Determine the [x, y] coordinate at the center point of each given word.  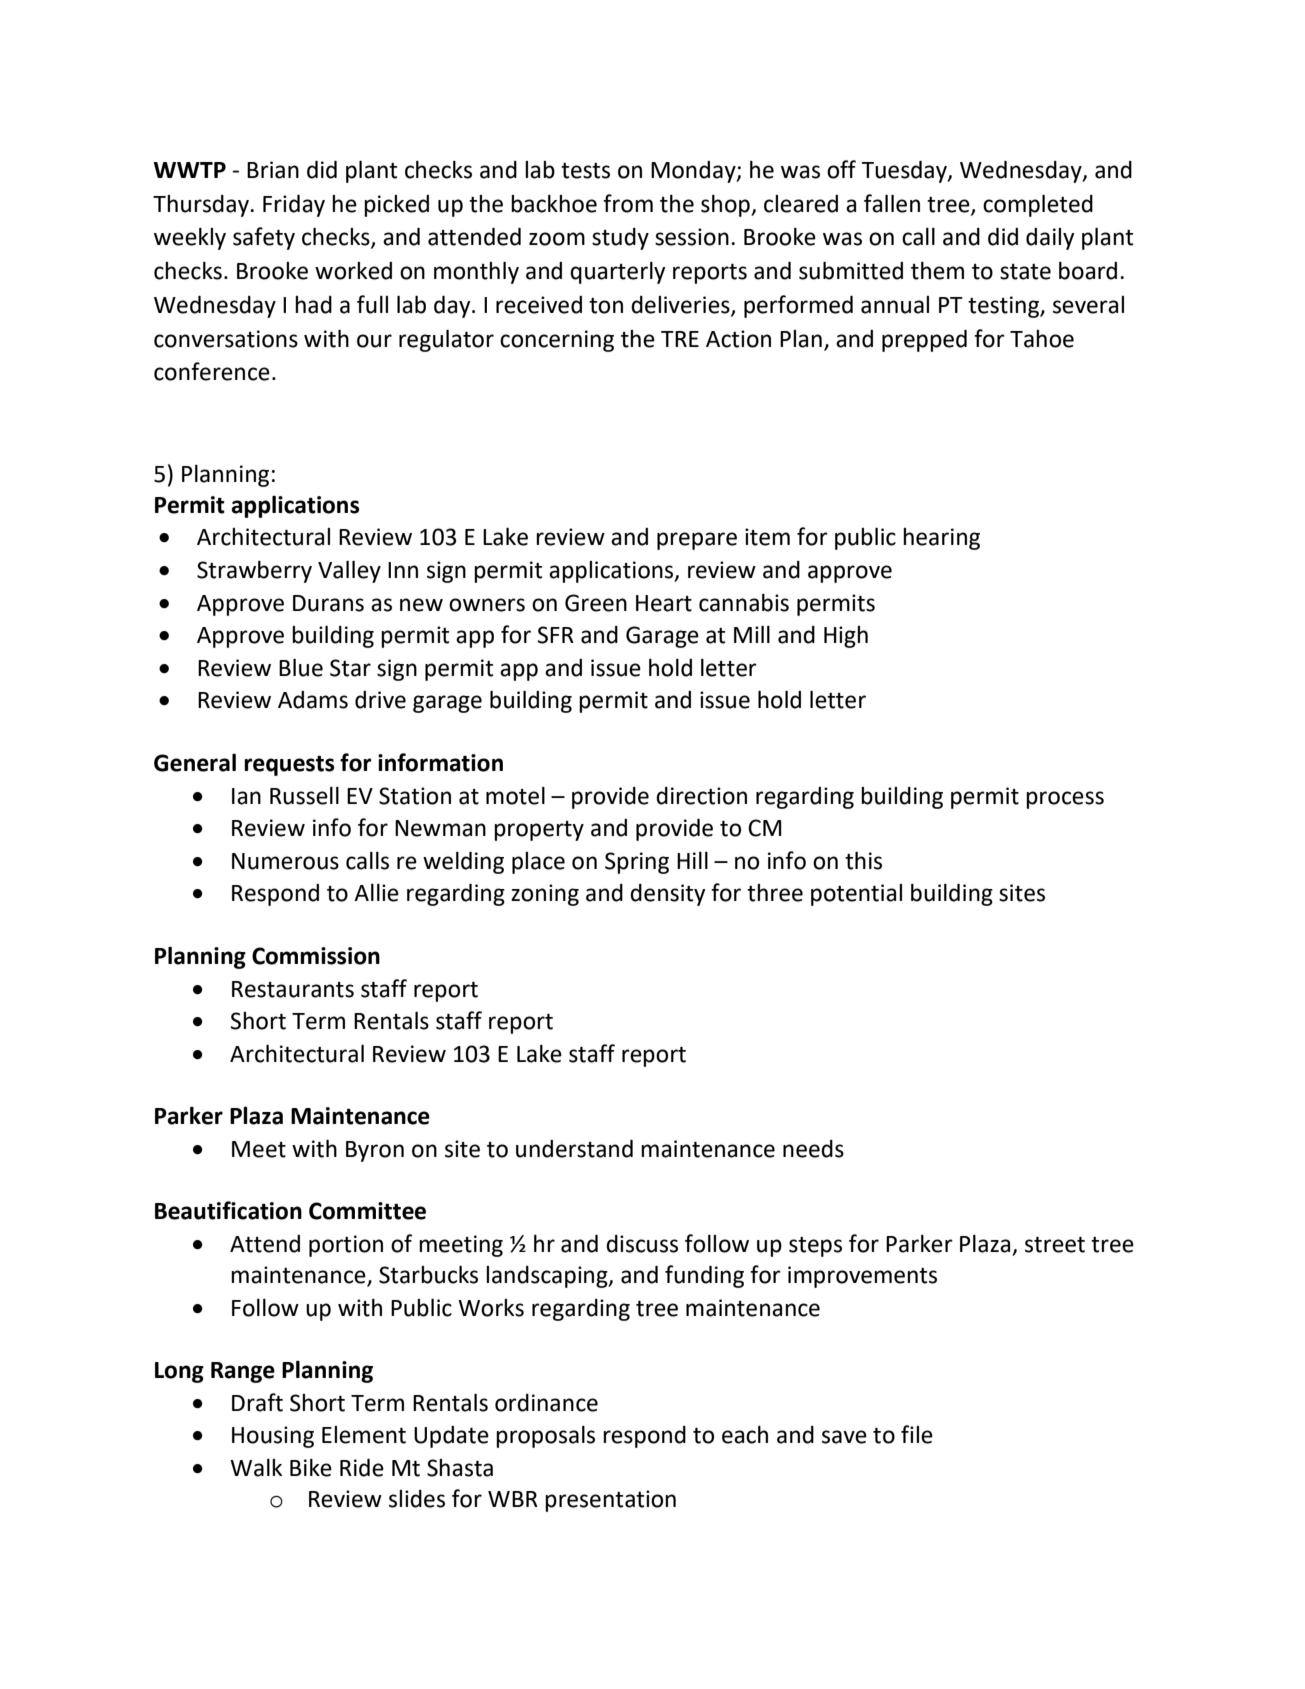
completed [1038, 206]
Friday [294, 206]
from [628, 203]
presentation [610, 1501]
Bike [311, 1468]
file [917, 1434]
